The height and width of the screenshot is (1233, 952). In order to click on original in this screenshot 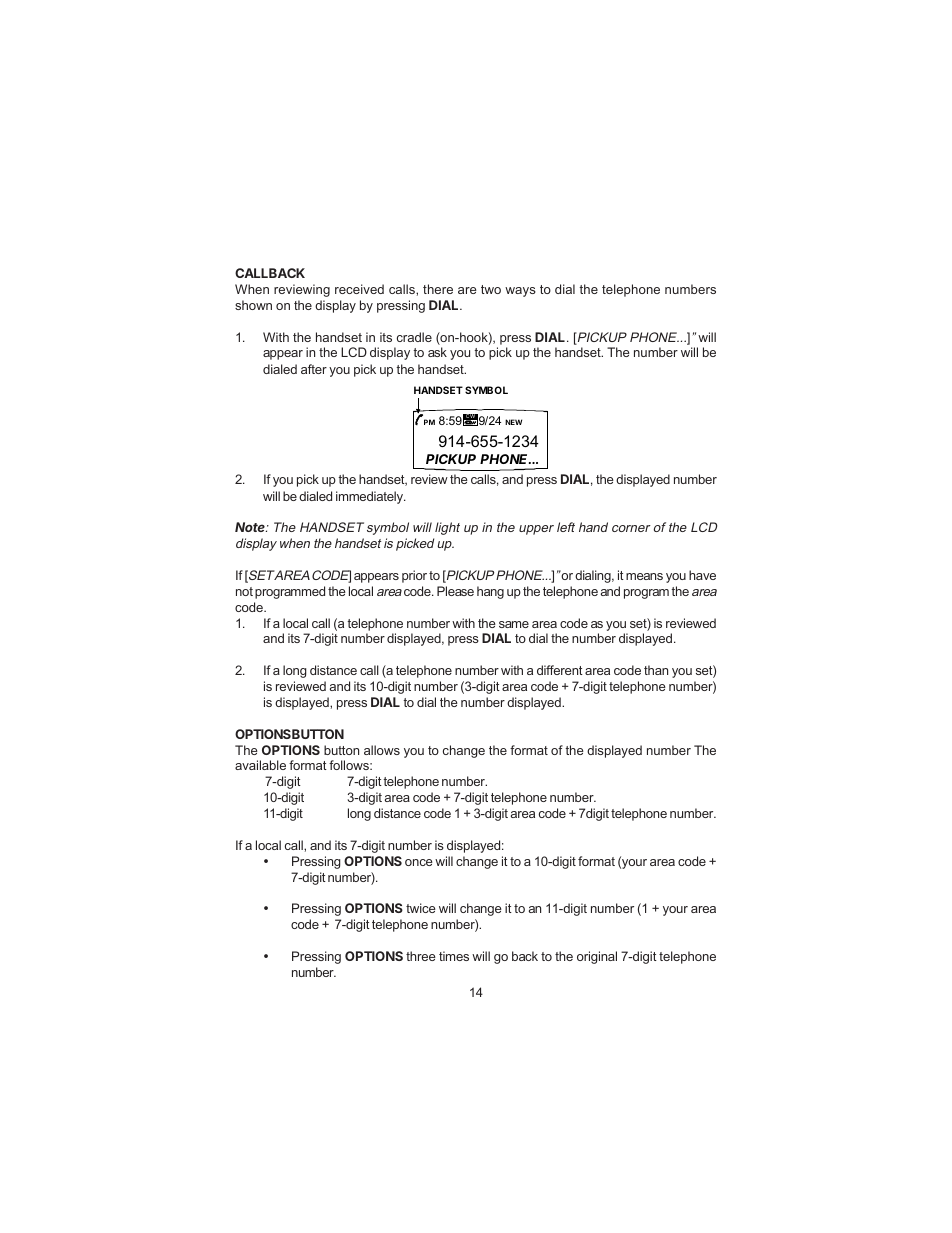, I will do `click(597, 957)`.
